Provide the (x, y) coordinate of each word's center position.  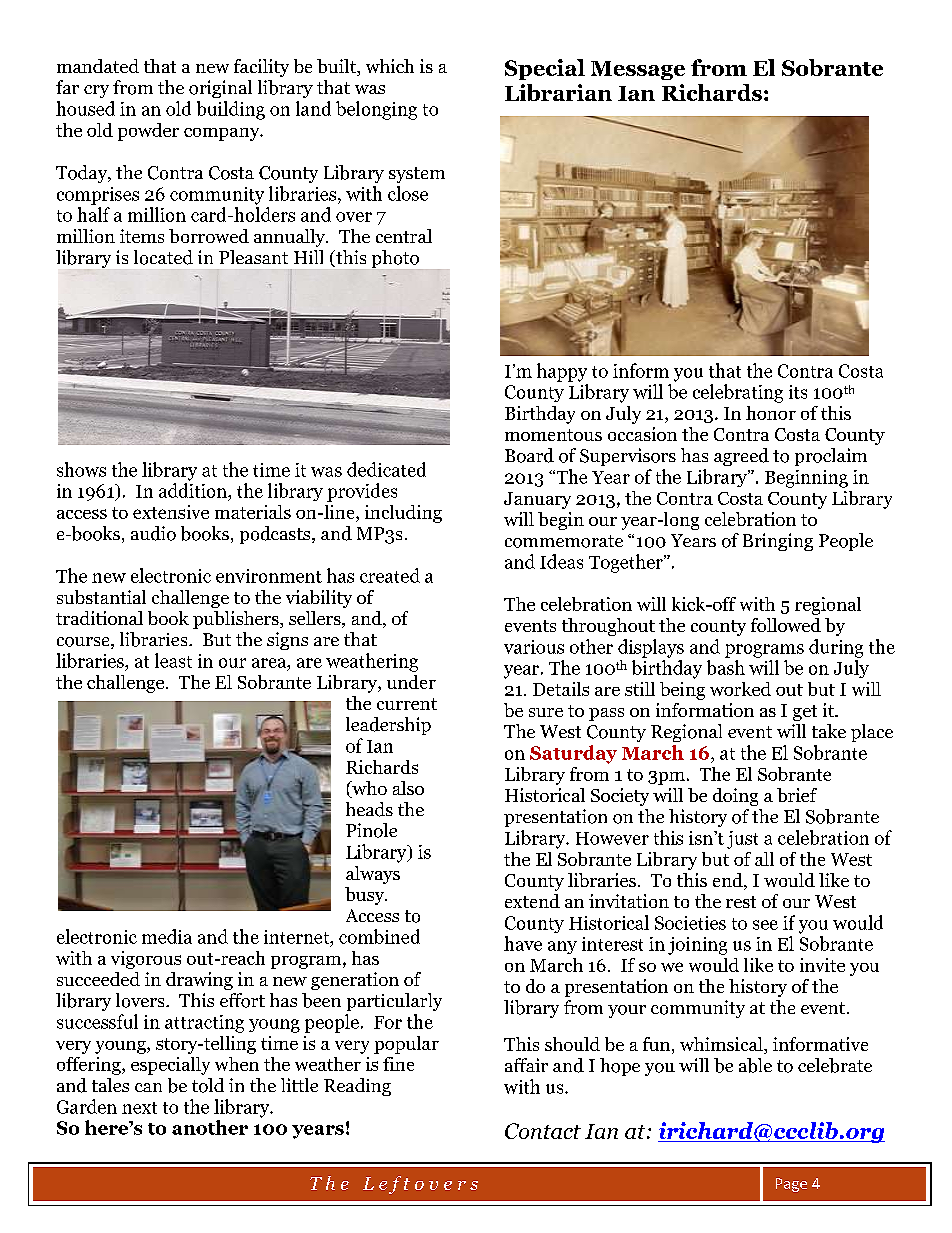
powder (148, 132)
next (139, 1108)
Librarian (558, 92)
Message (638, 70)
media (167, 936)
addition (194, 490)
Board (529, 455)
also (408, 788)
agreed (741, 457)
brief (797, 795)
